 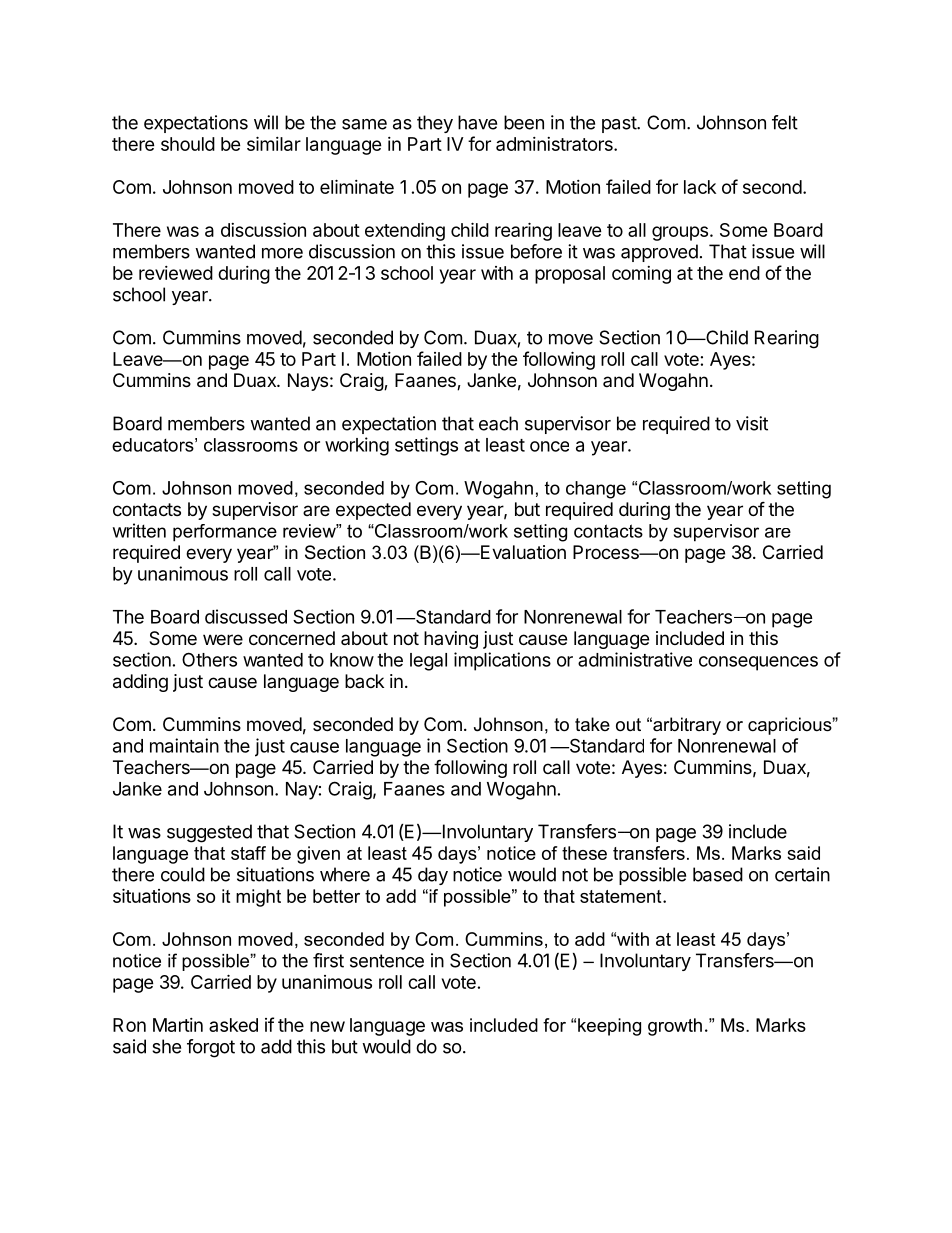 What do you see at coordinates (477, 122) in the screenshot?
I see `have` at bounding box center [477, 122].
